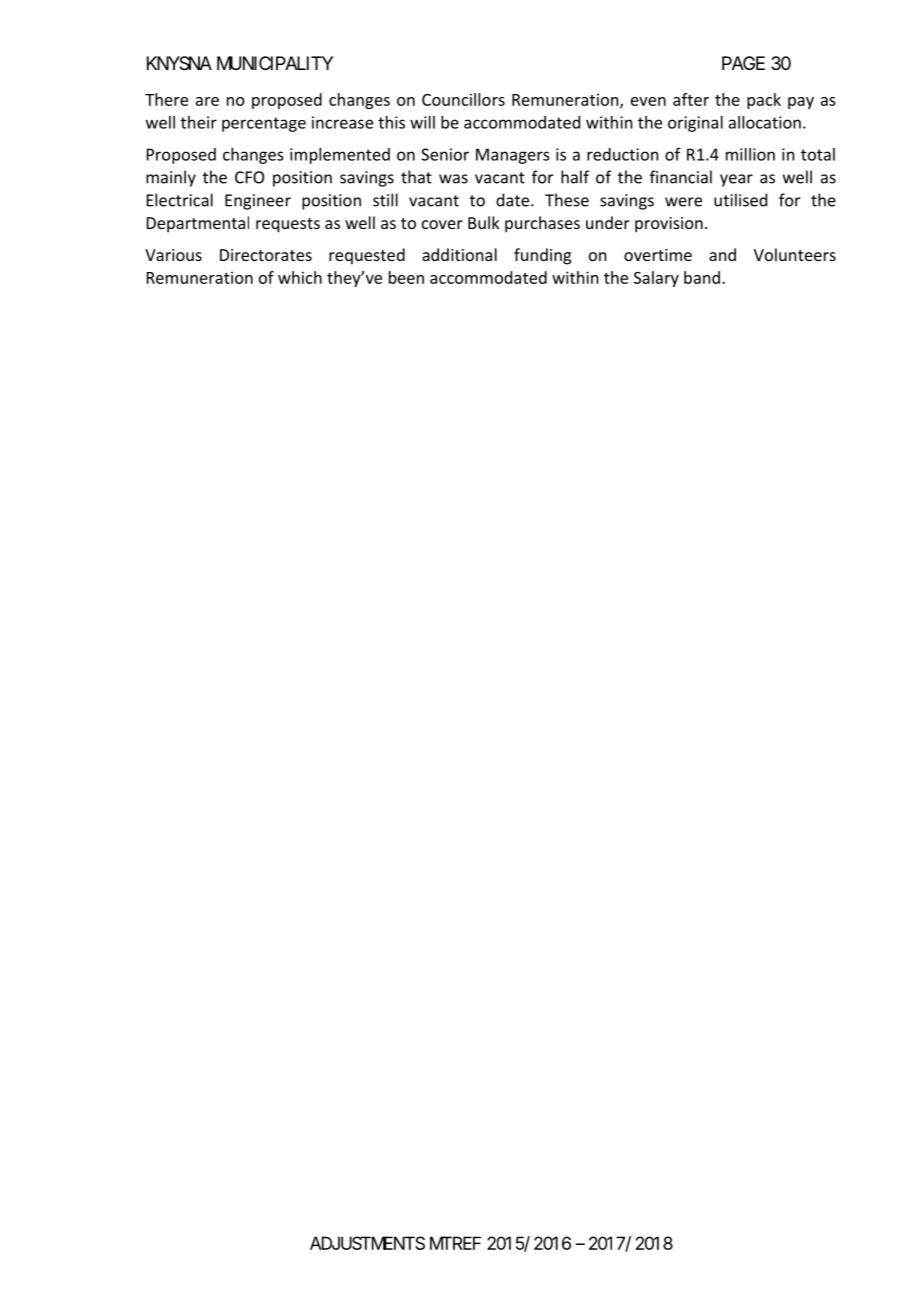  I want to click on band, so click(702, 277).
